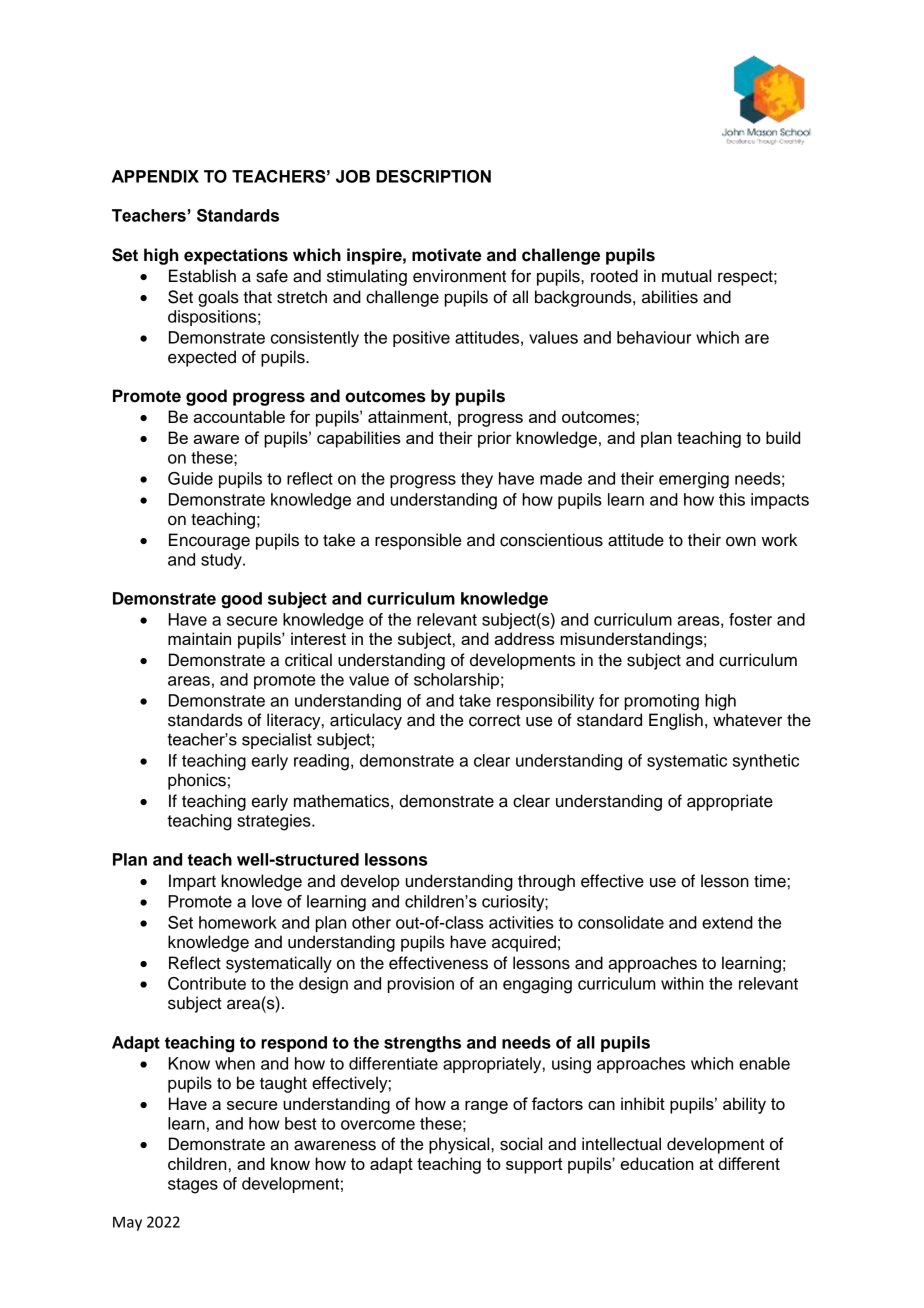  Describe the element at coordinates (495, 720) in the document. I see `correct` at that location.
